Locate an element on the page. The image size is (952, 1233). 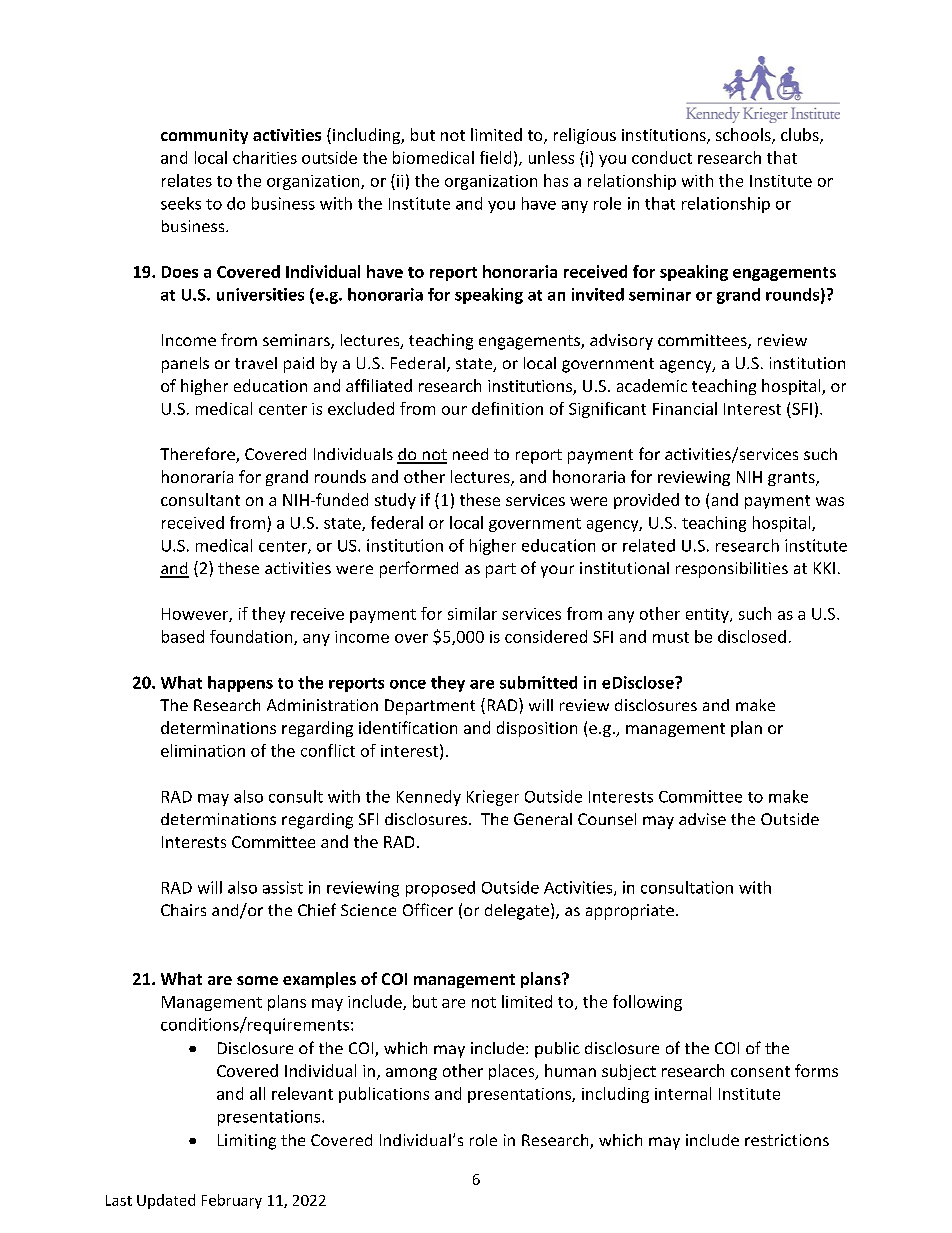
need is located at coordinates (470, 454).
